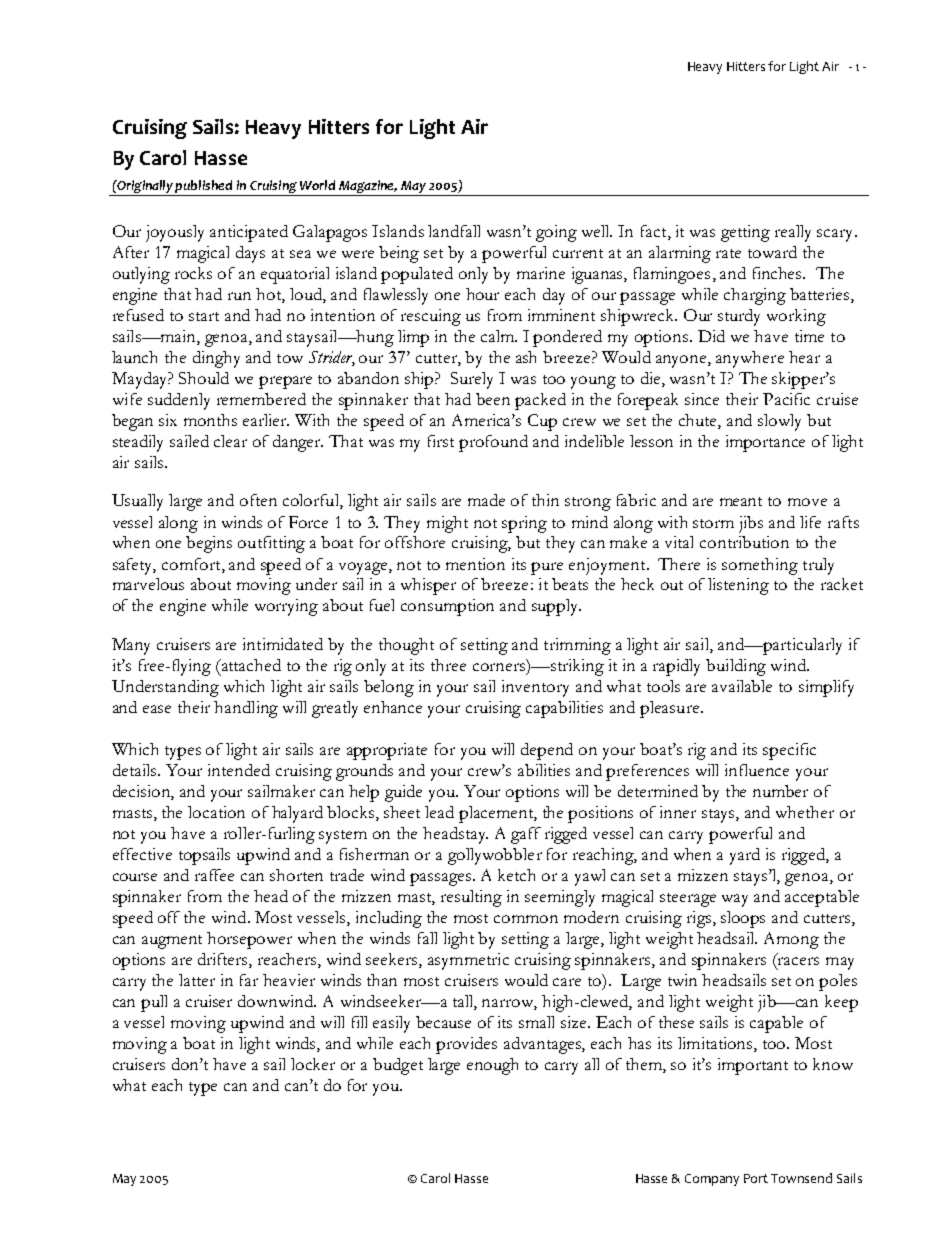 The image size is (952, 1233). I want to click on published, so click(203, 186).
